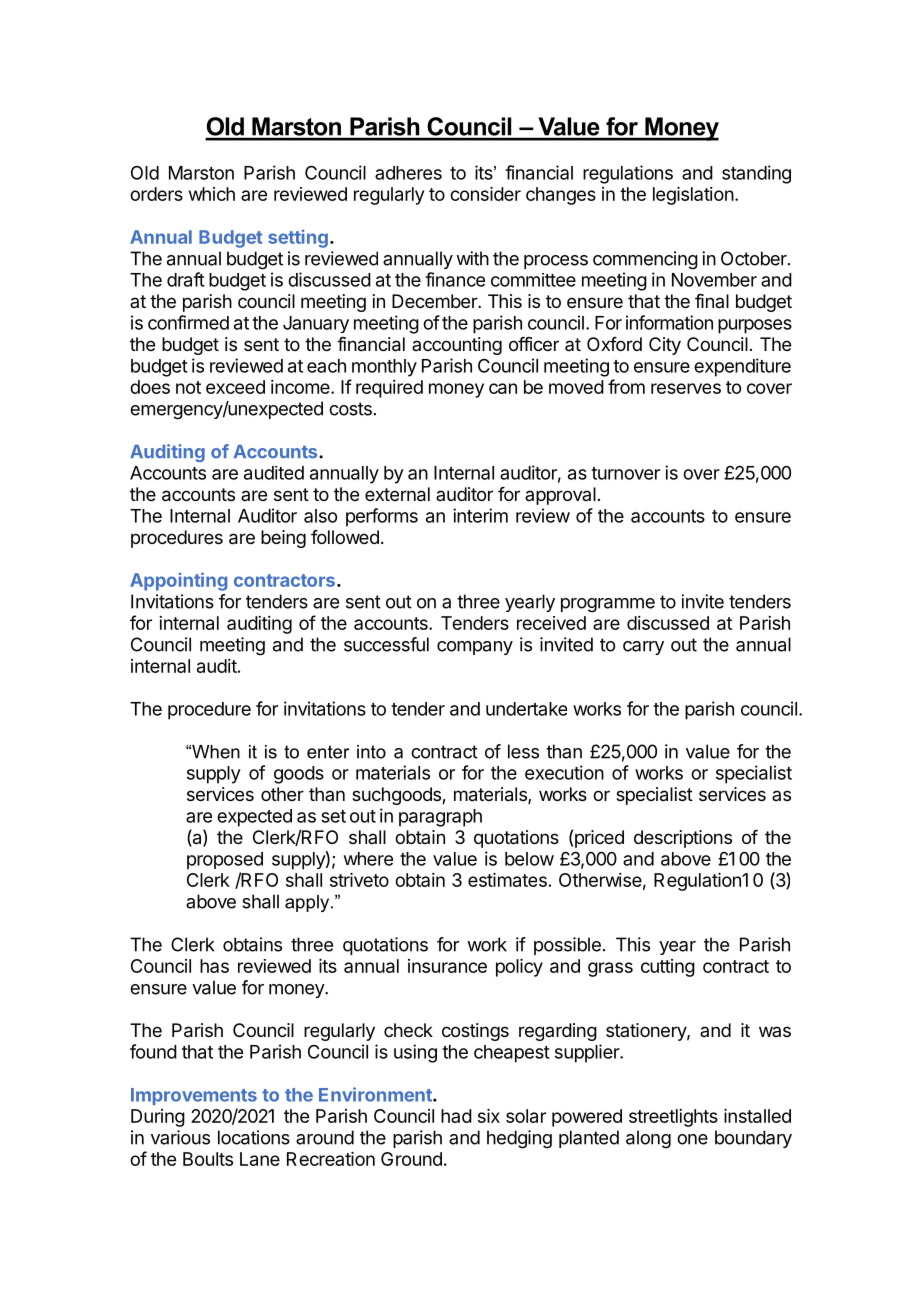 The width and height of the screenshot is (924, 1308). I want to click on Appointing, so click(178, 581).
